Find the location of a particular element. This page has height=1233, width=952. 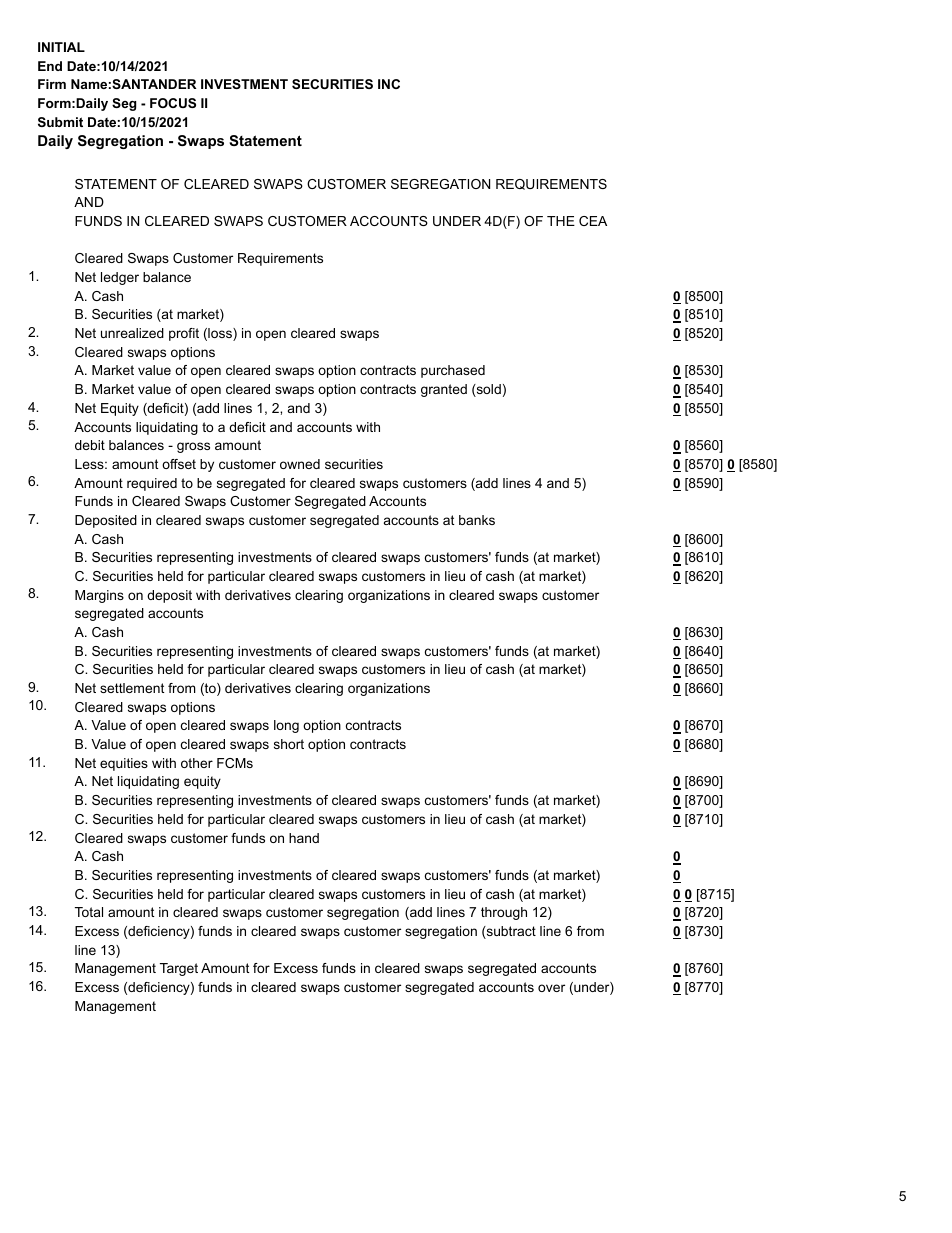

INC is located at coordinates (389, 84).
